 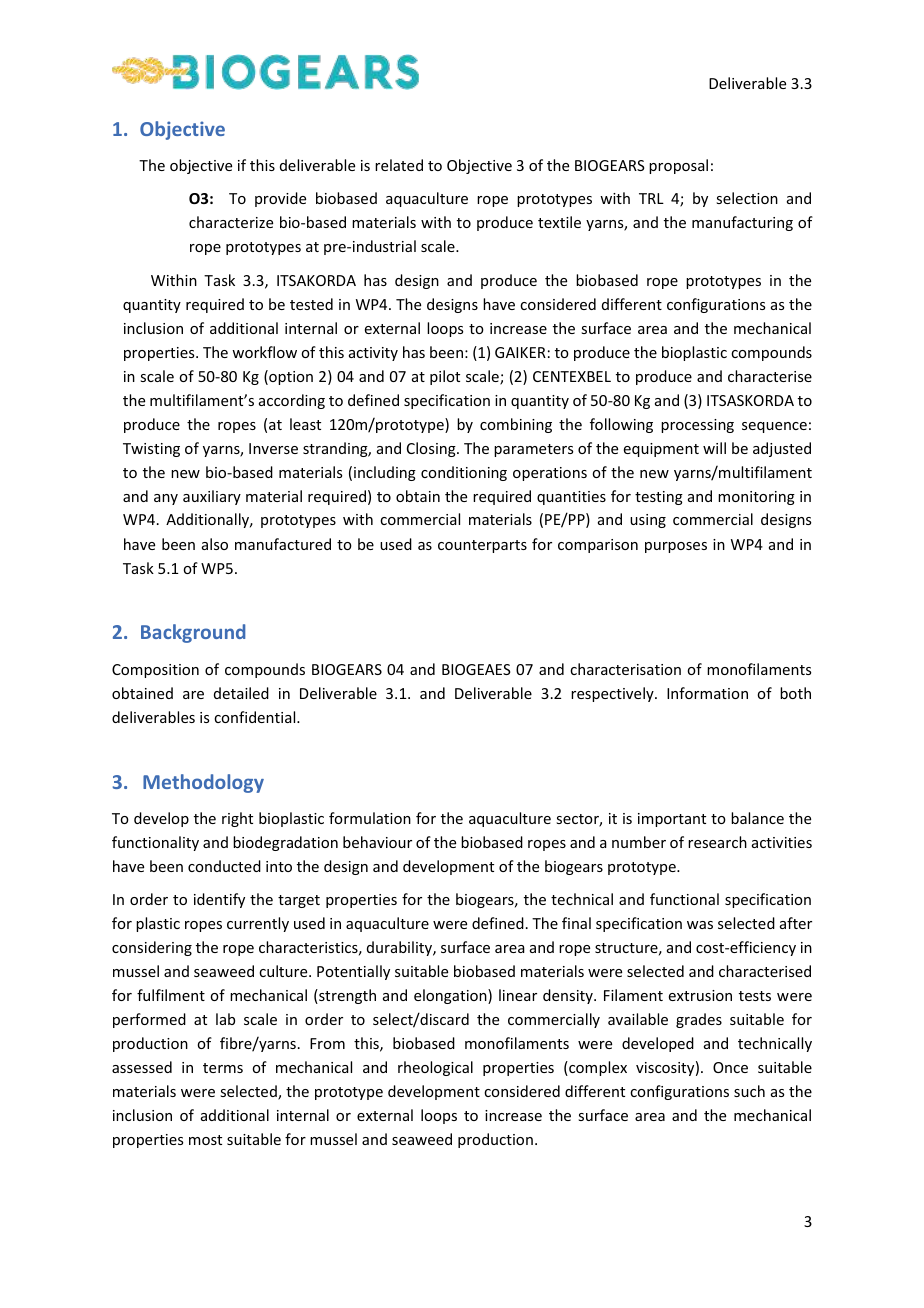 What do you see at coordinates (205, 1140) in the screenshot?
I see `most` at bounding box center [205, 1140].
